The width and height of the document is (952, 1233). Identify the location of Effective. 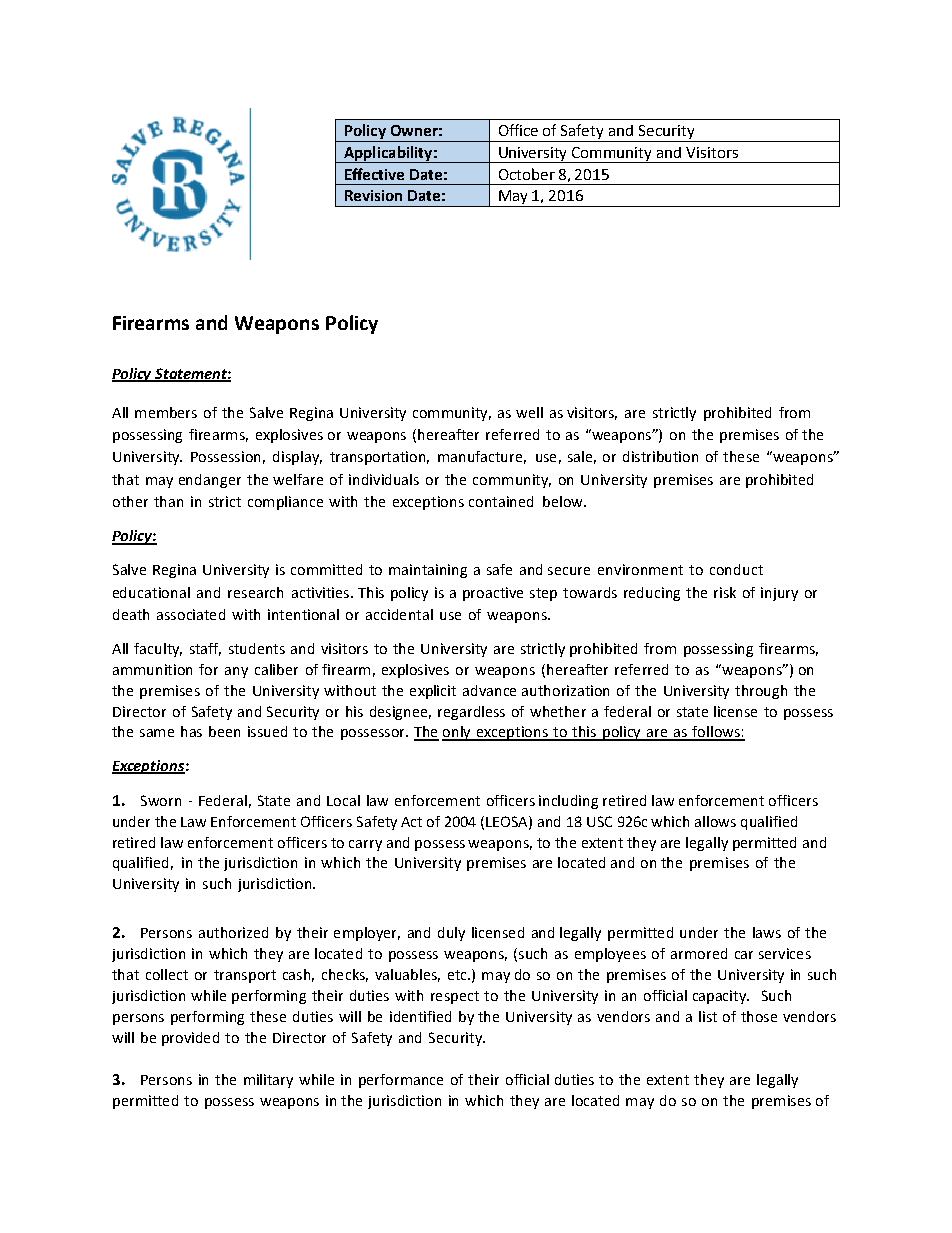
(374, 174).
